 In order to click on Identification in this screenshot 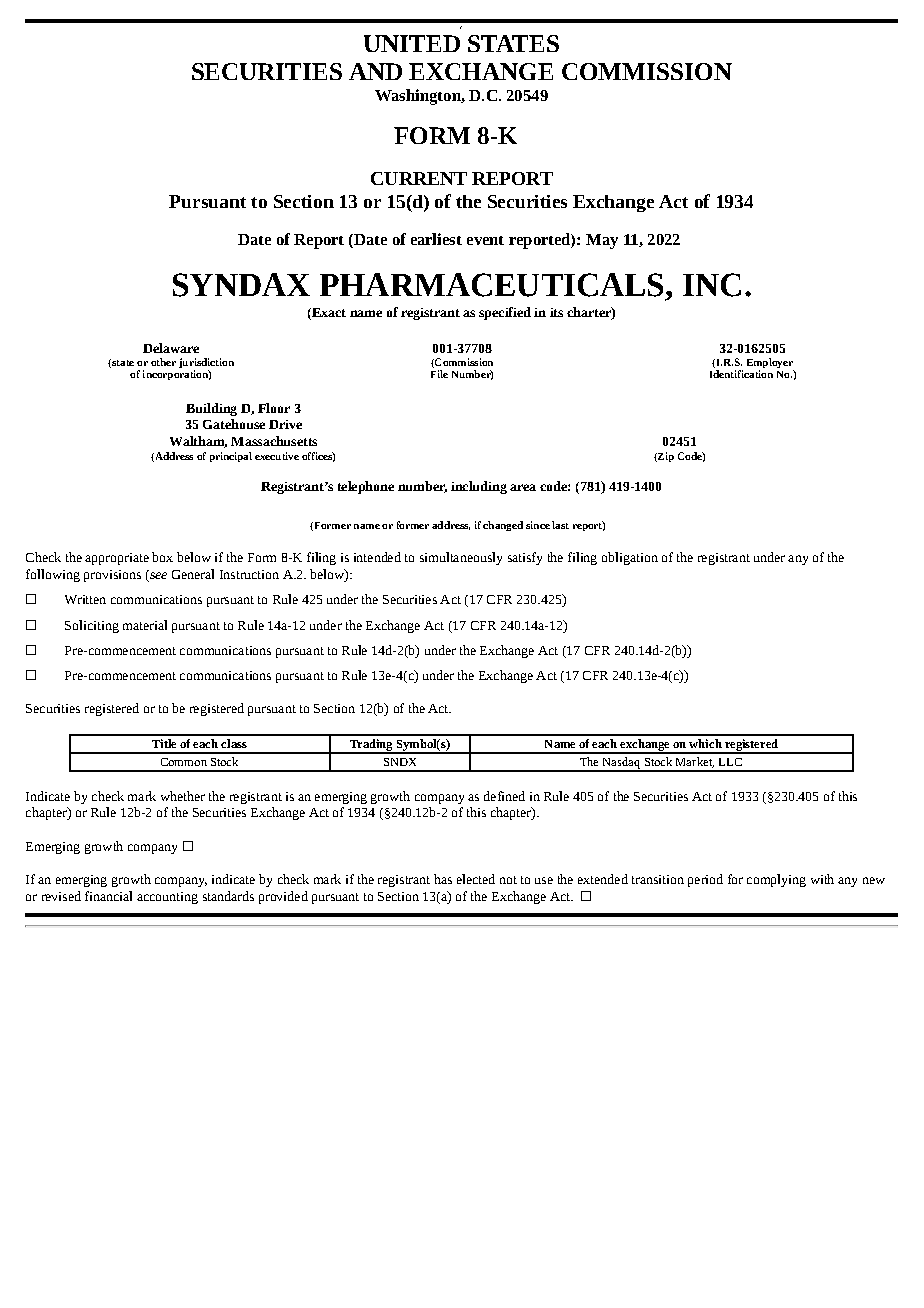, I will do `click(741, 372)`.
